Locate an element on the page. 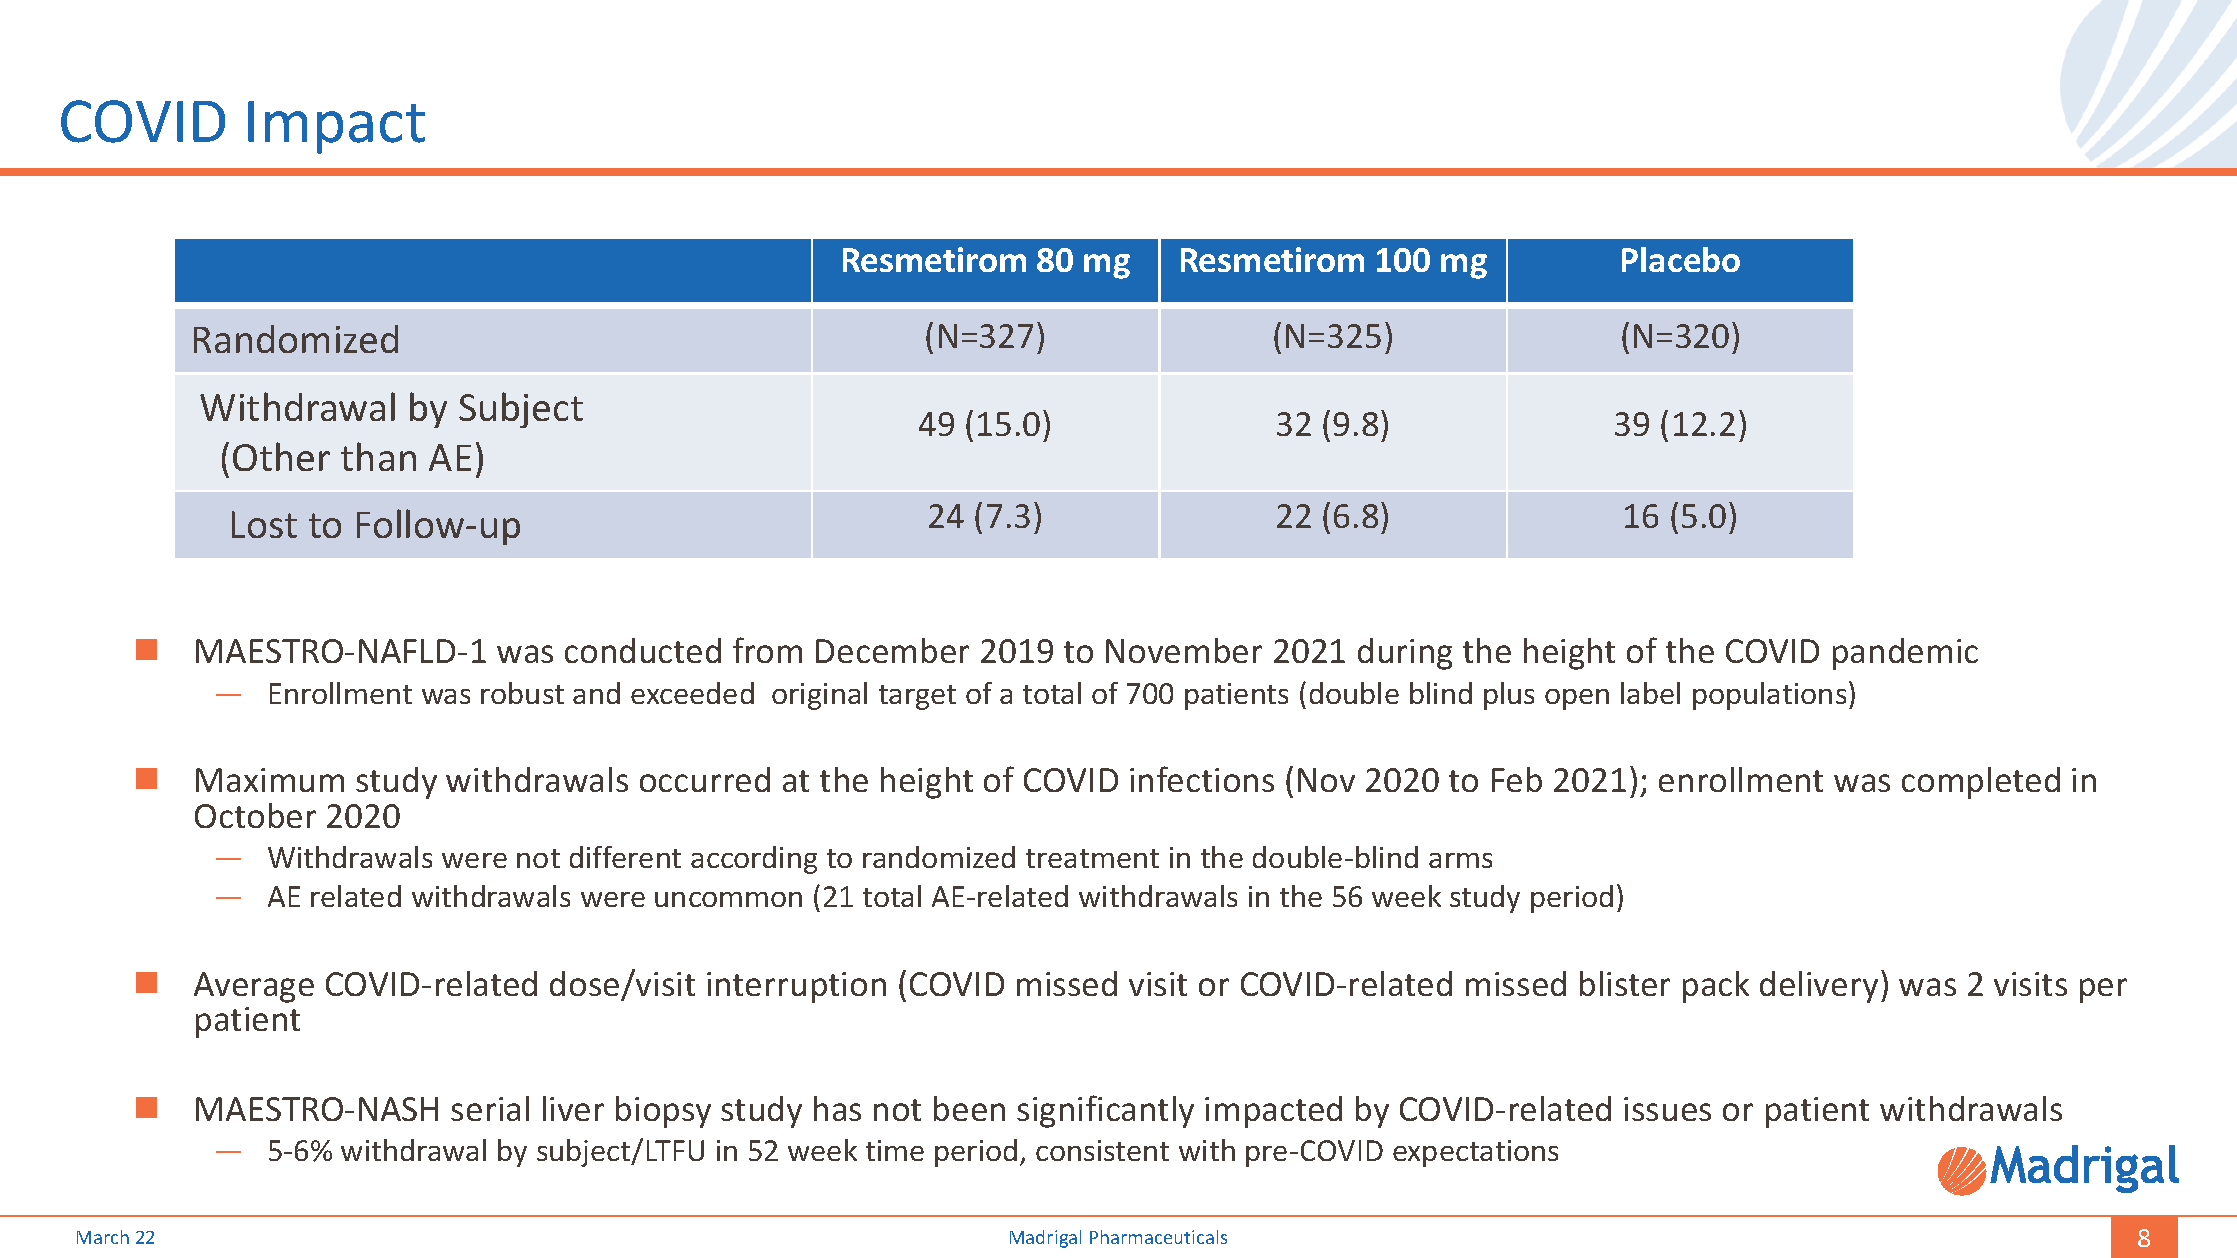 The height and width of the page is (1258, 2237). populations is located at coordinates (1769, 696).
